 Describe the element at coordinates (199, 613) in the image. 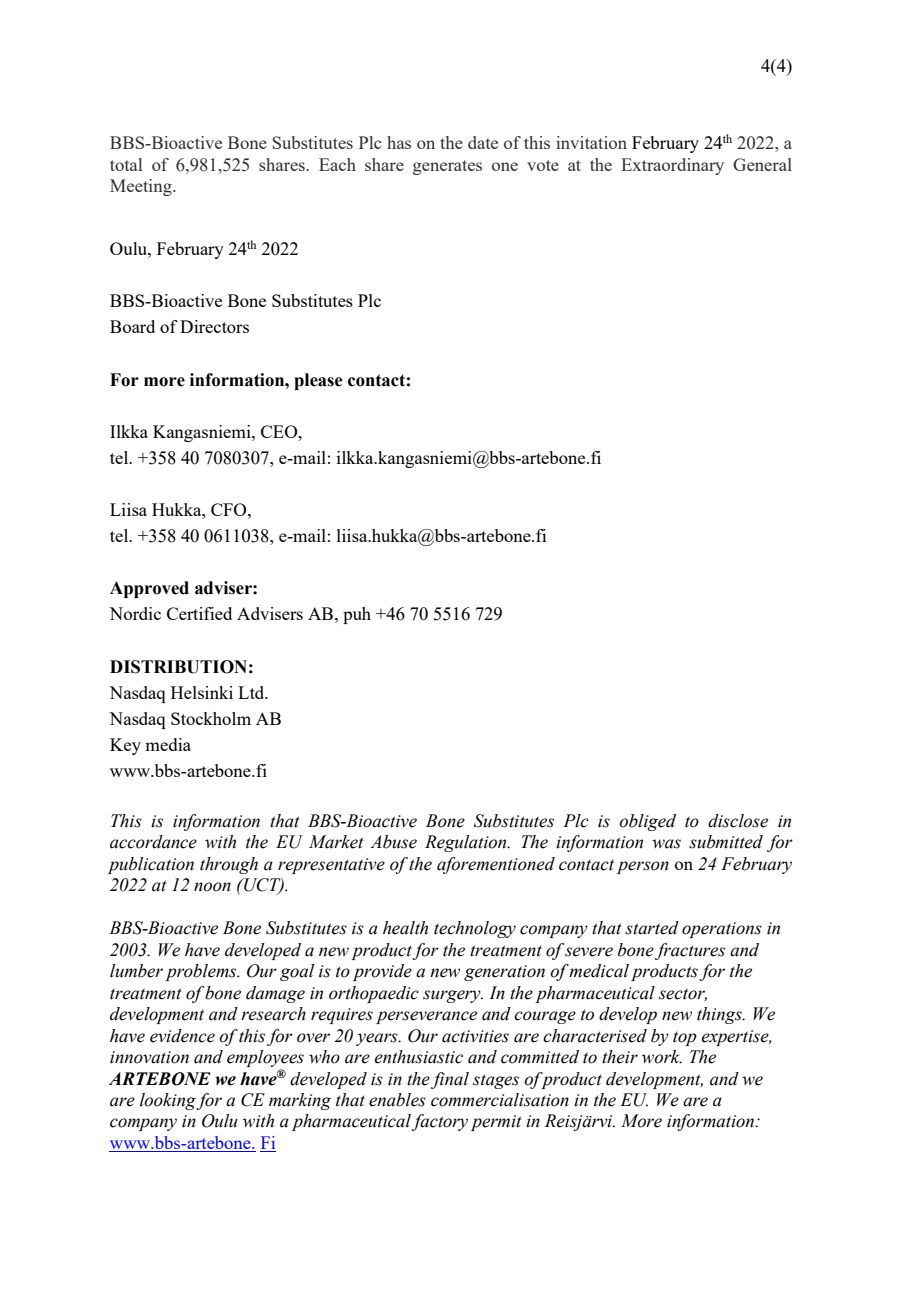

I see `Certified` at that location.
